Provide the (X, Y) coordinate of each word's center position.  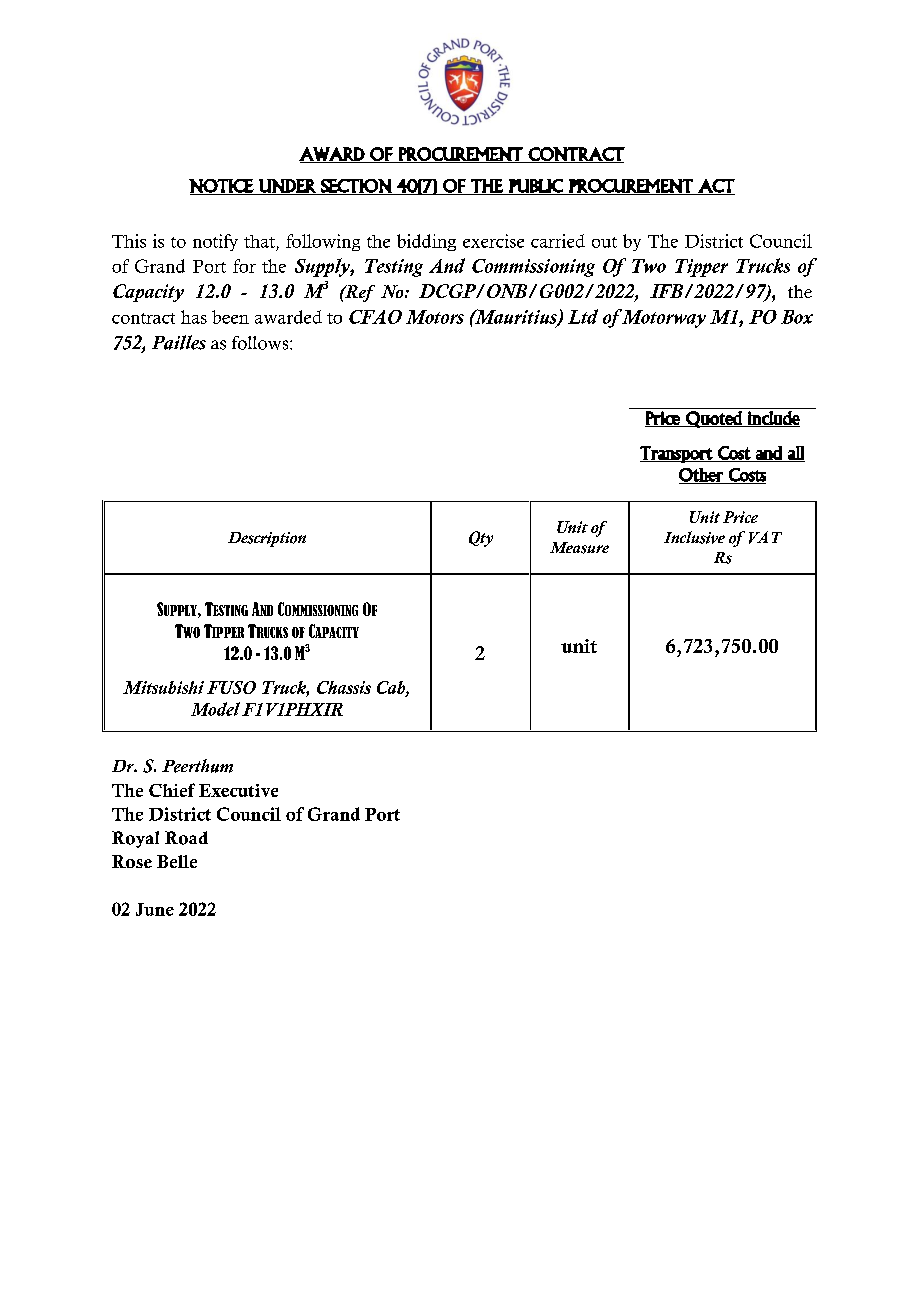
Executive (238, 790)
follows (261, 343)
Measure (579, 548)
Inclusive (694, 537)
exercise (493, 241)
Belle (177, 861)
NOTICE (222, 187)
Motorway (663, 318)
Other (702, 476)
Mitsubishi (163, 687)
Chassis (344, 687)
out (604, 242)
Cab (392, 688)
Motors (435, 317)
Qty (481, 539)
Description (267, 539)
